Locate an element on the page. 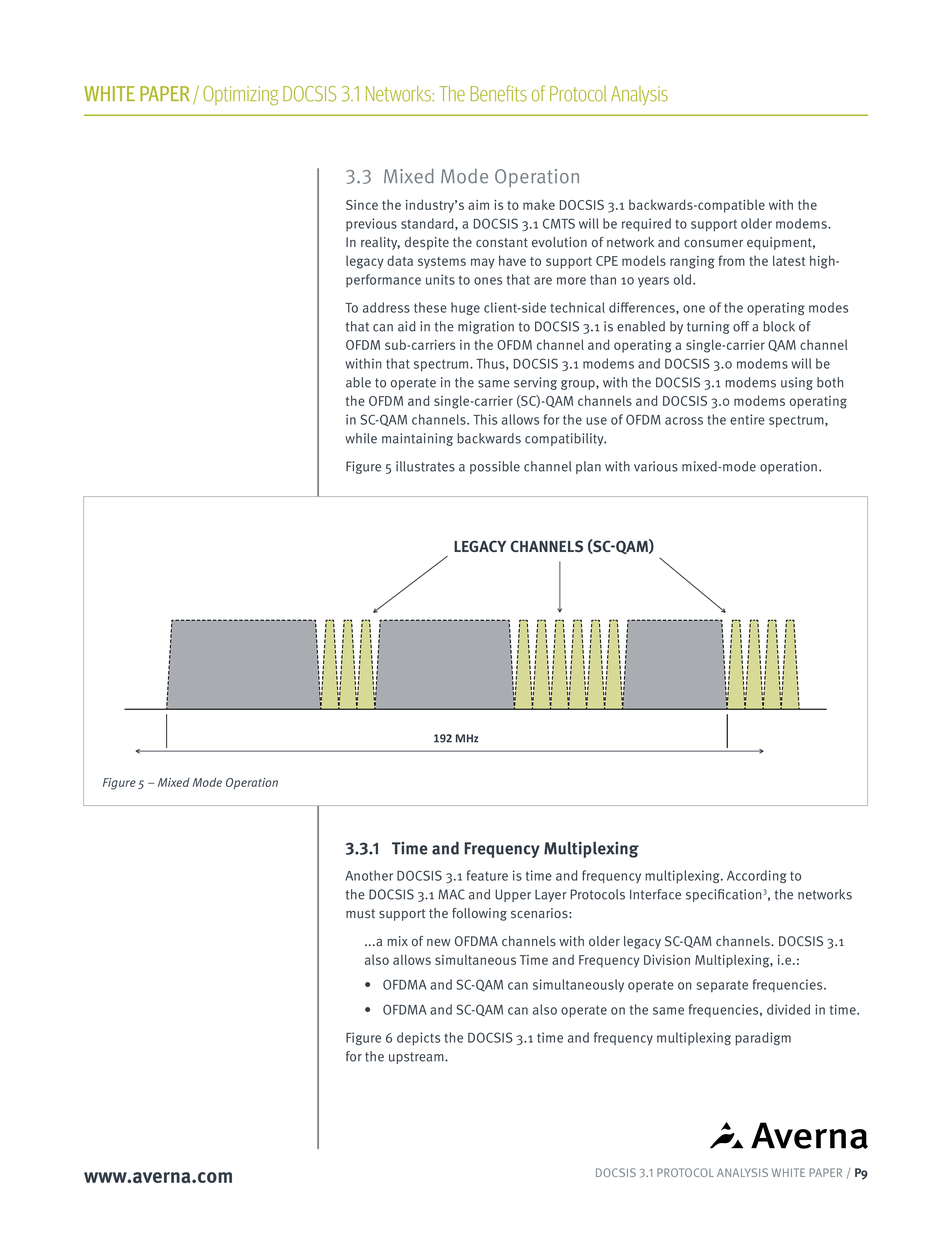  feature is located at coordinates (487, 875).
